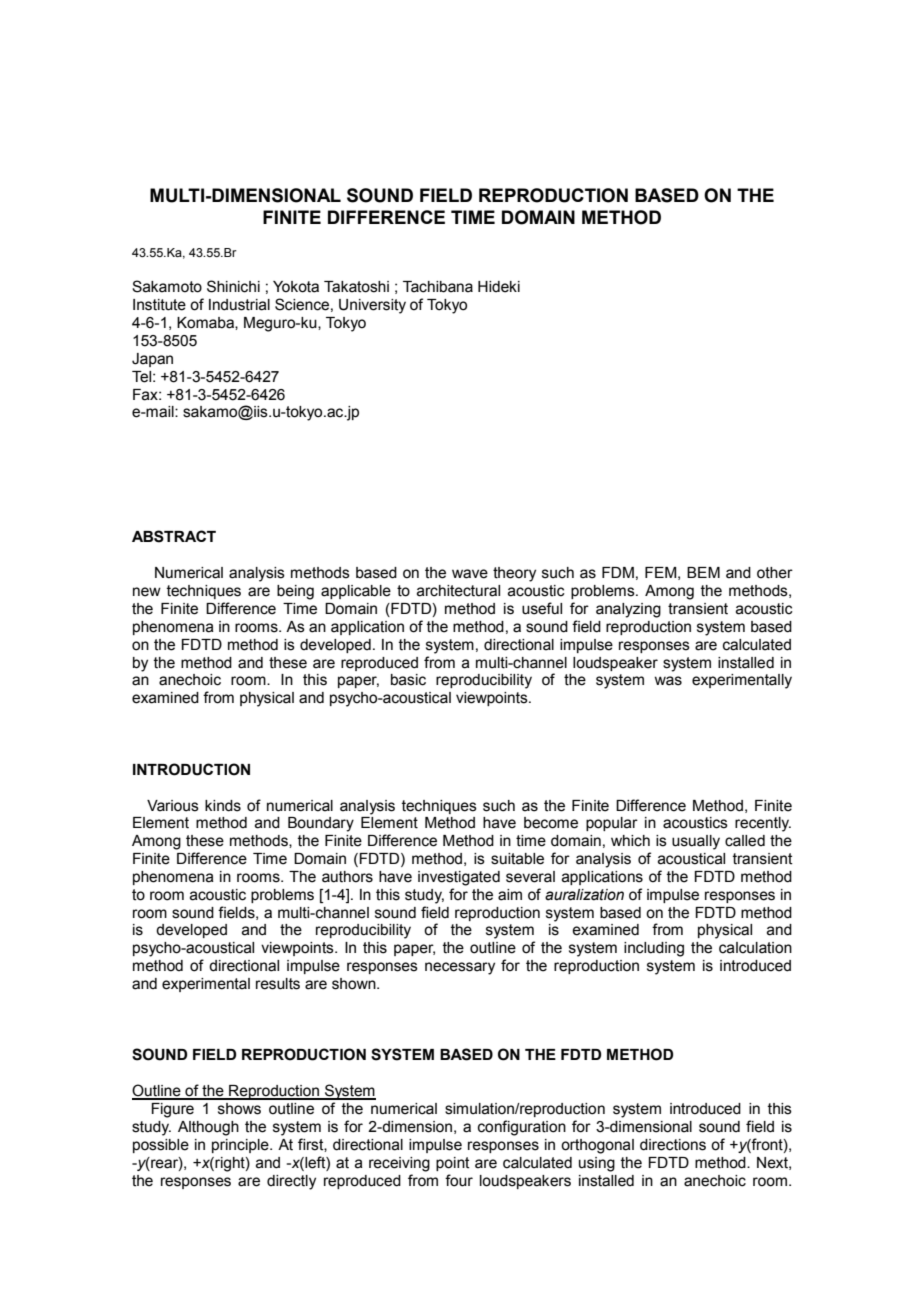 This document has width=924, height=1308. Describe the element at coordinates (223, 806) in the document. I see `kinds` at that location.
